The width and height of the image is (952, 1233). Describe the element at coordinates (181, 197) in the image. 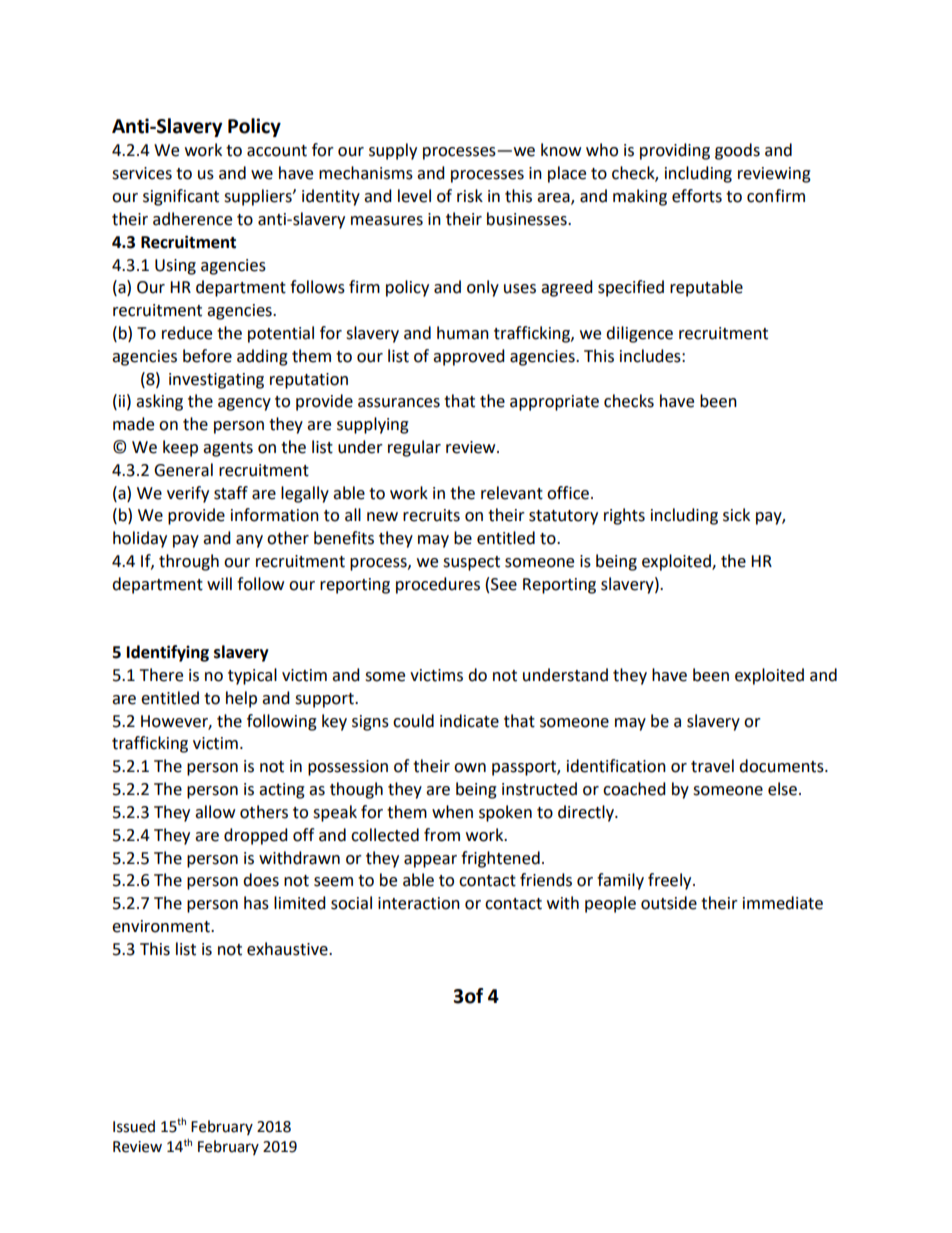

I see `significant` at that location.
